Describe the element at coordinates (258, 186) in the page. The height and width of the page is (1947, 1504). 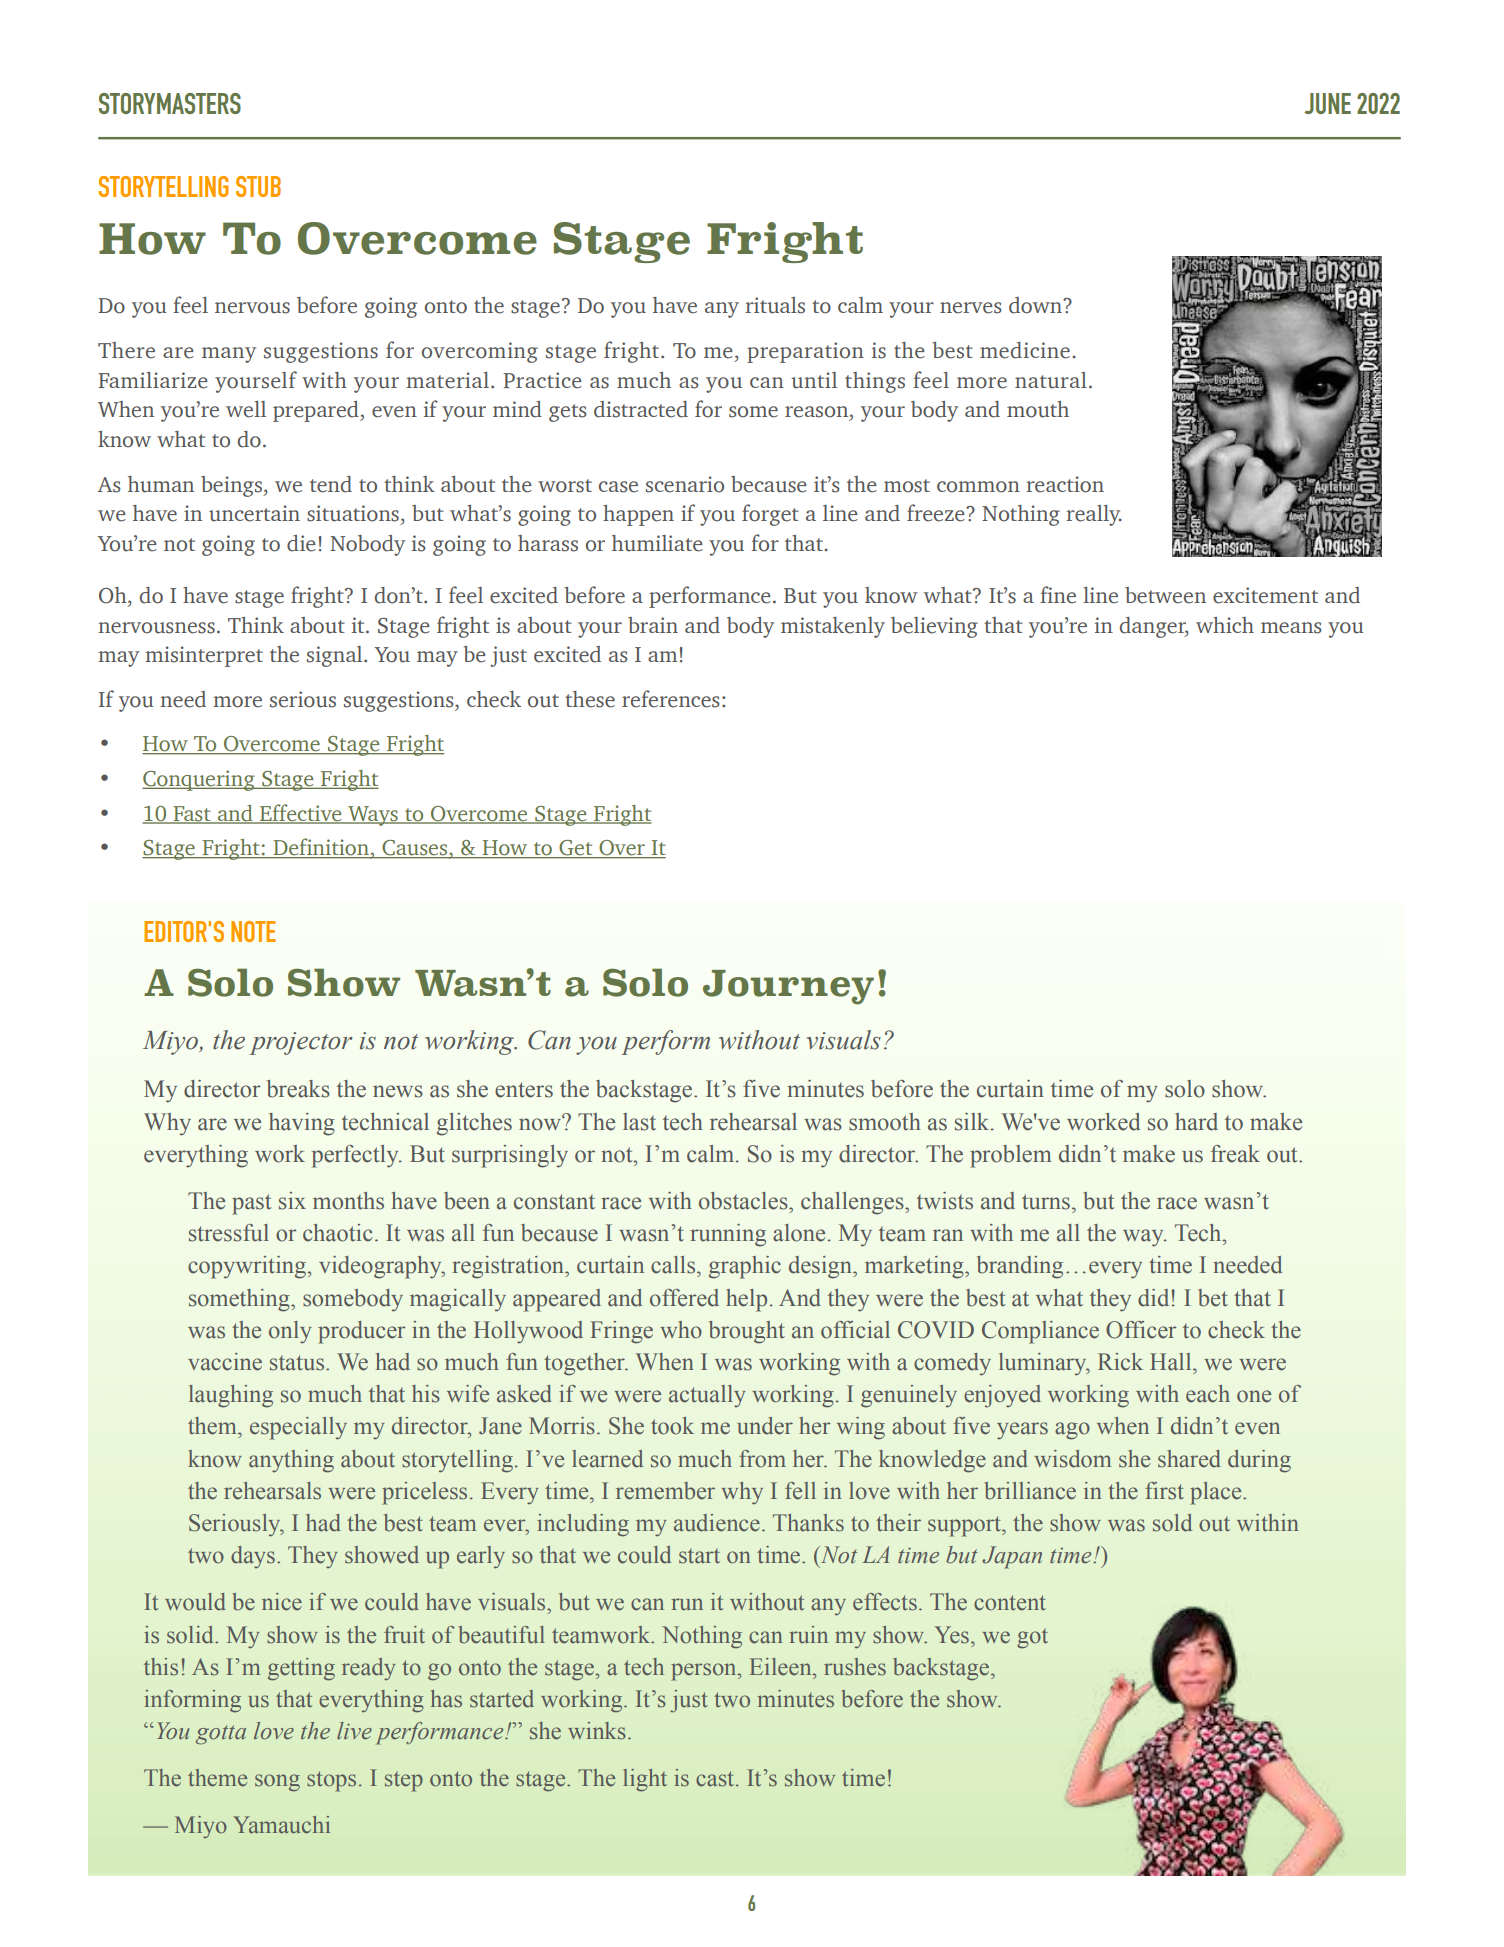
I see `STUB` at that location.
